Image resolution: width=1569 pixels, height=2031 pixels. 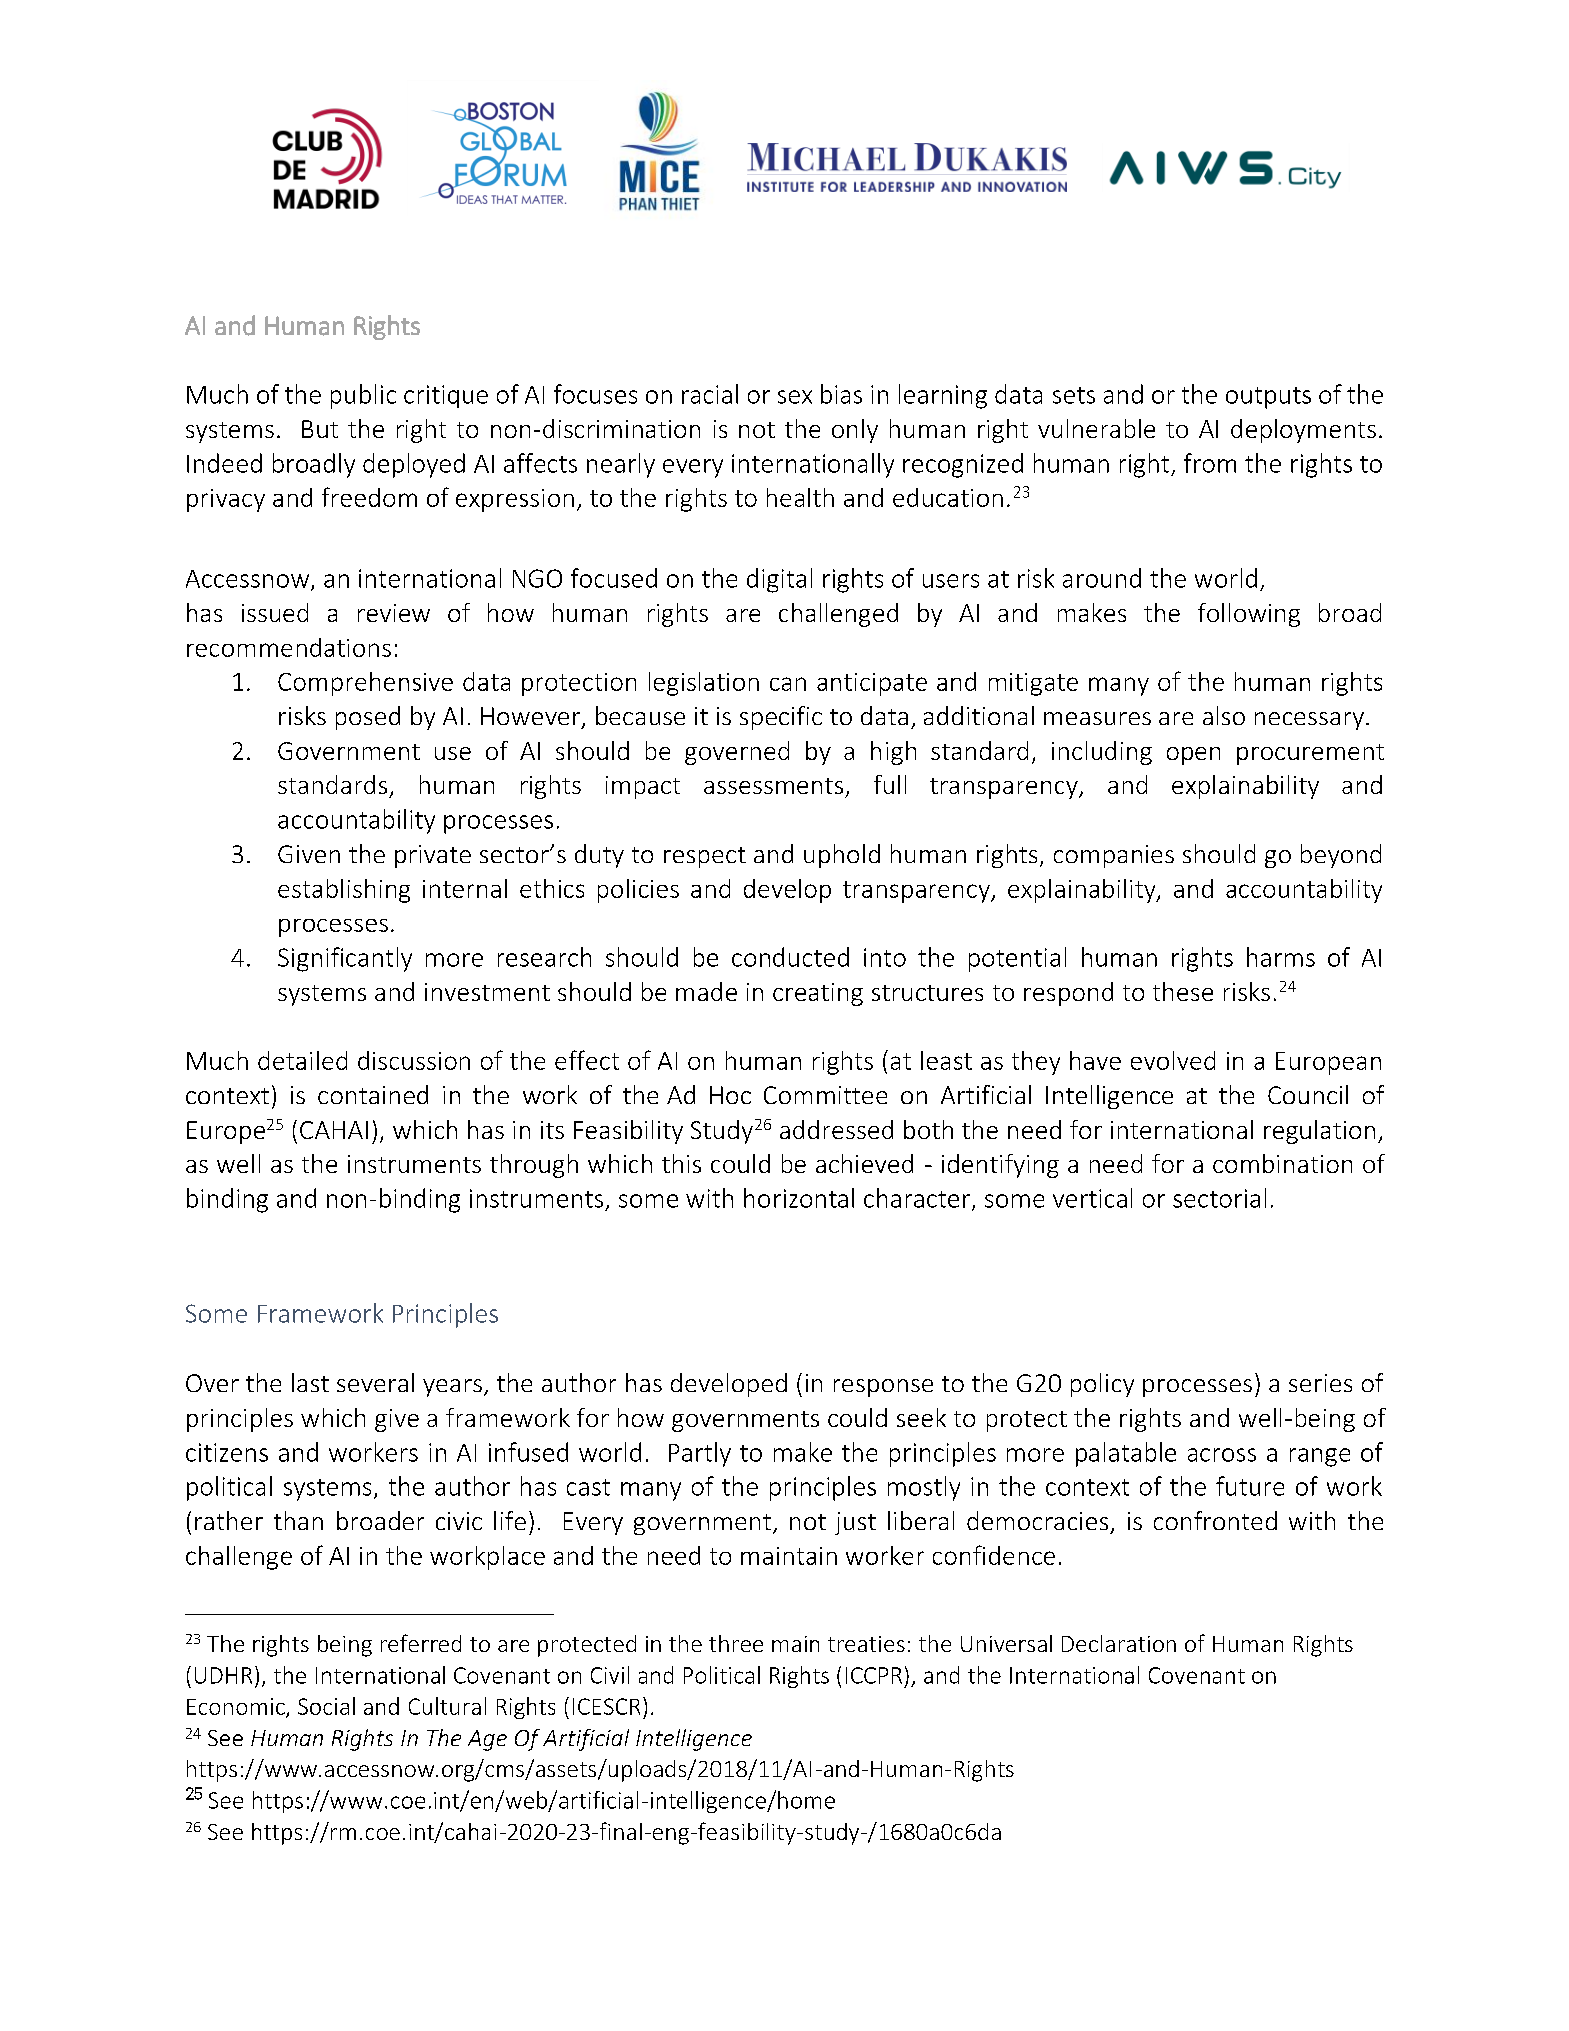 I want to click on Partly, so click(x=700, y=1454).
